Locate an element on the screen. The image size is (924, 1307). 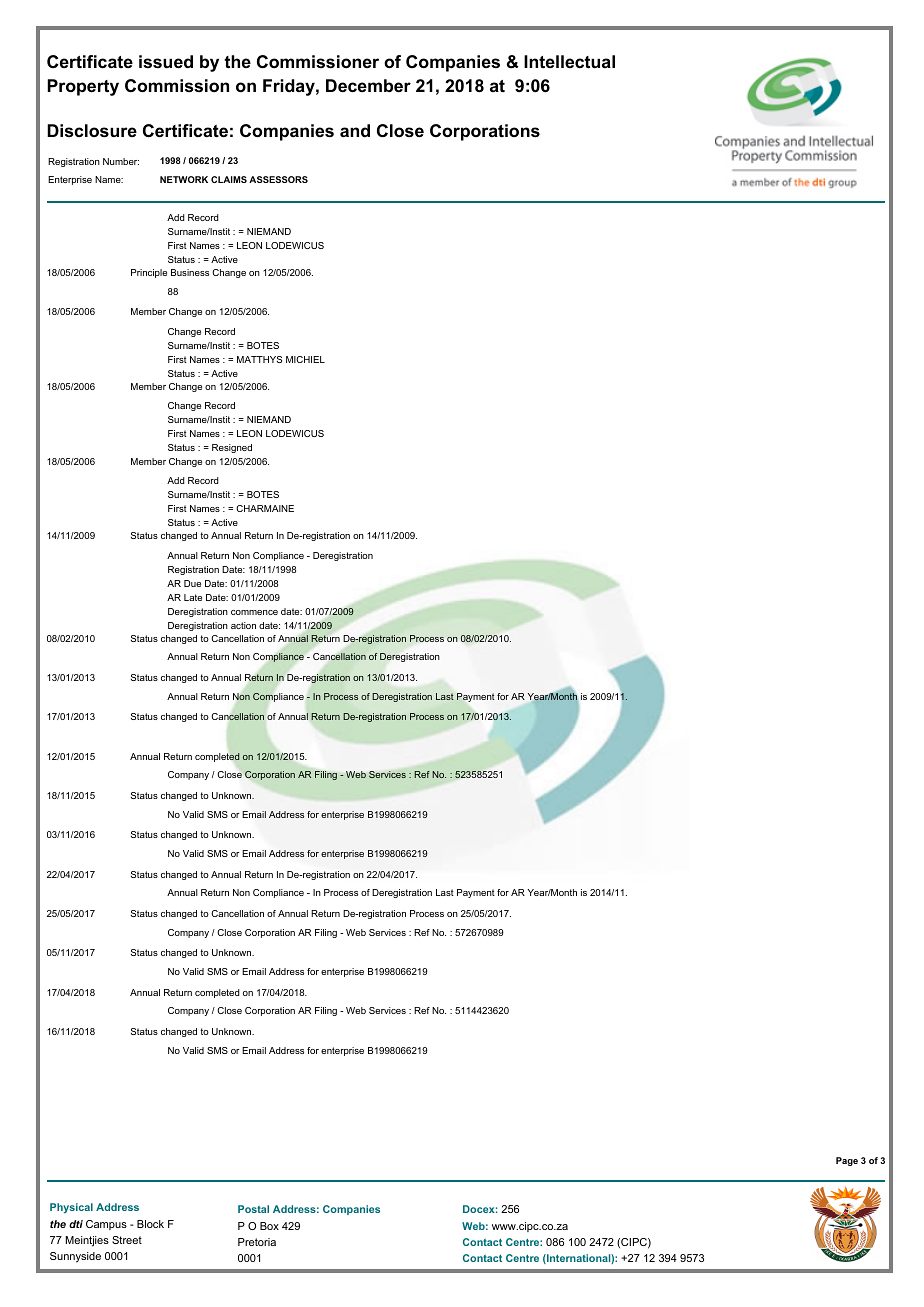
December is located at coordinates (368, 86).
